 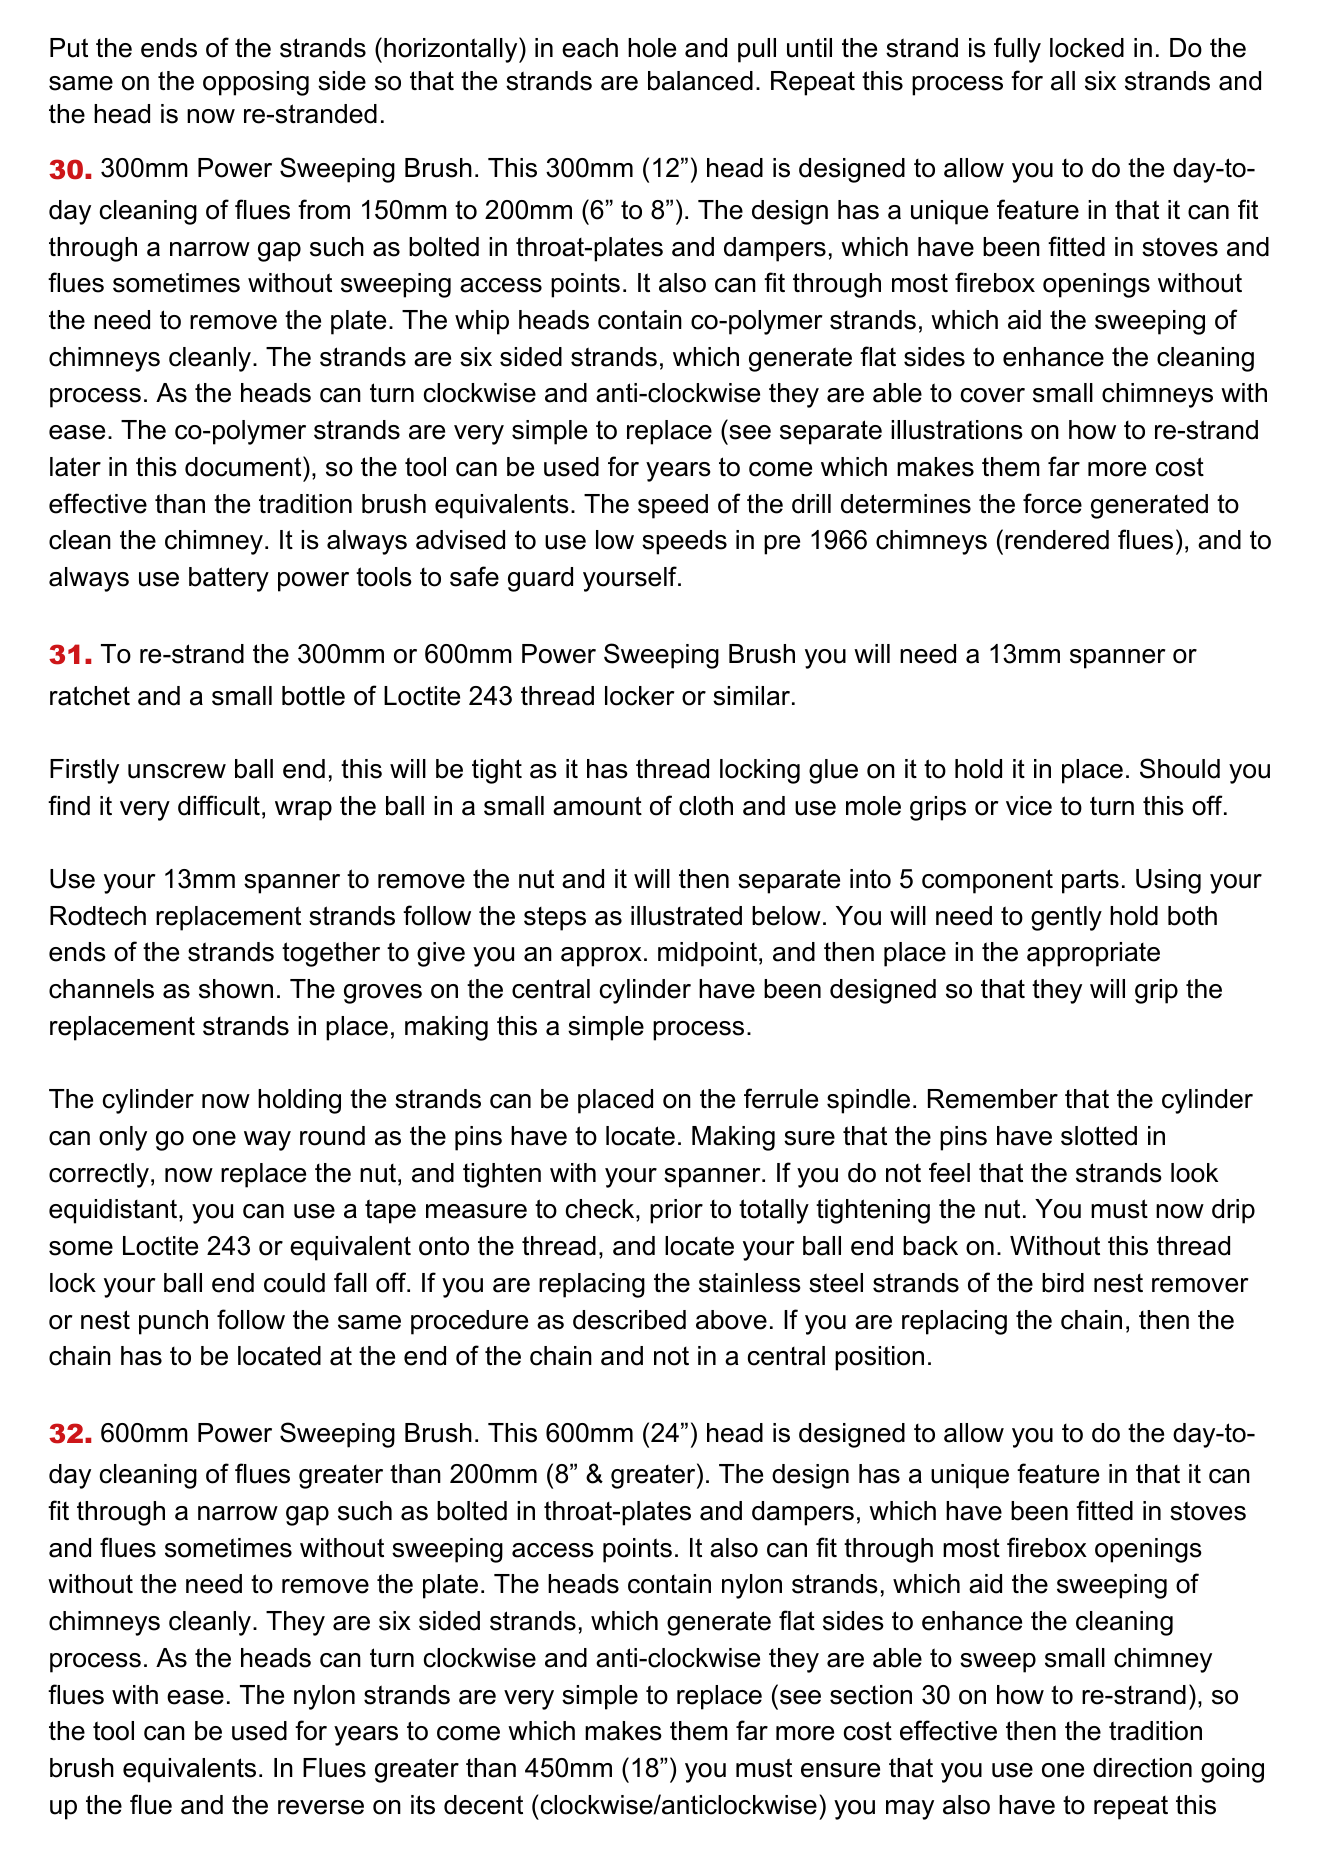 I want to click on fully, so click(x=1017, y=50).
